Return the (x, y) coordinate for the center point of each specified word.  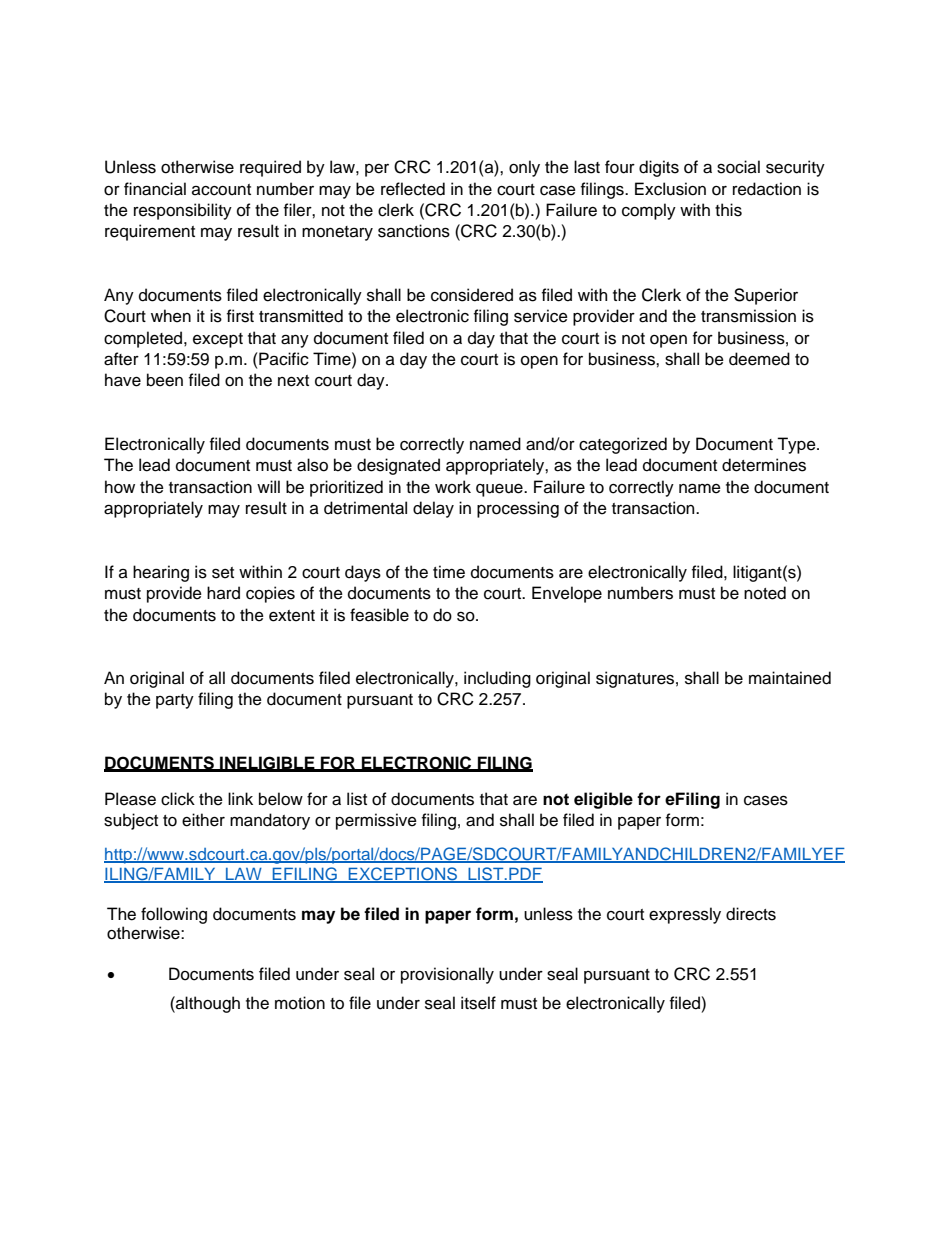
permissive (376, 821)
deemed (759, 359)
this (728, 210)
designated (398, 466)
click (178, 799)
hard (223, 593)
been (165, 380)
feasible (379, 615)
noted (765, 593)
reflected (413, 189)
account (221, 190)
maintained (790, 678)
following (174, 915)
